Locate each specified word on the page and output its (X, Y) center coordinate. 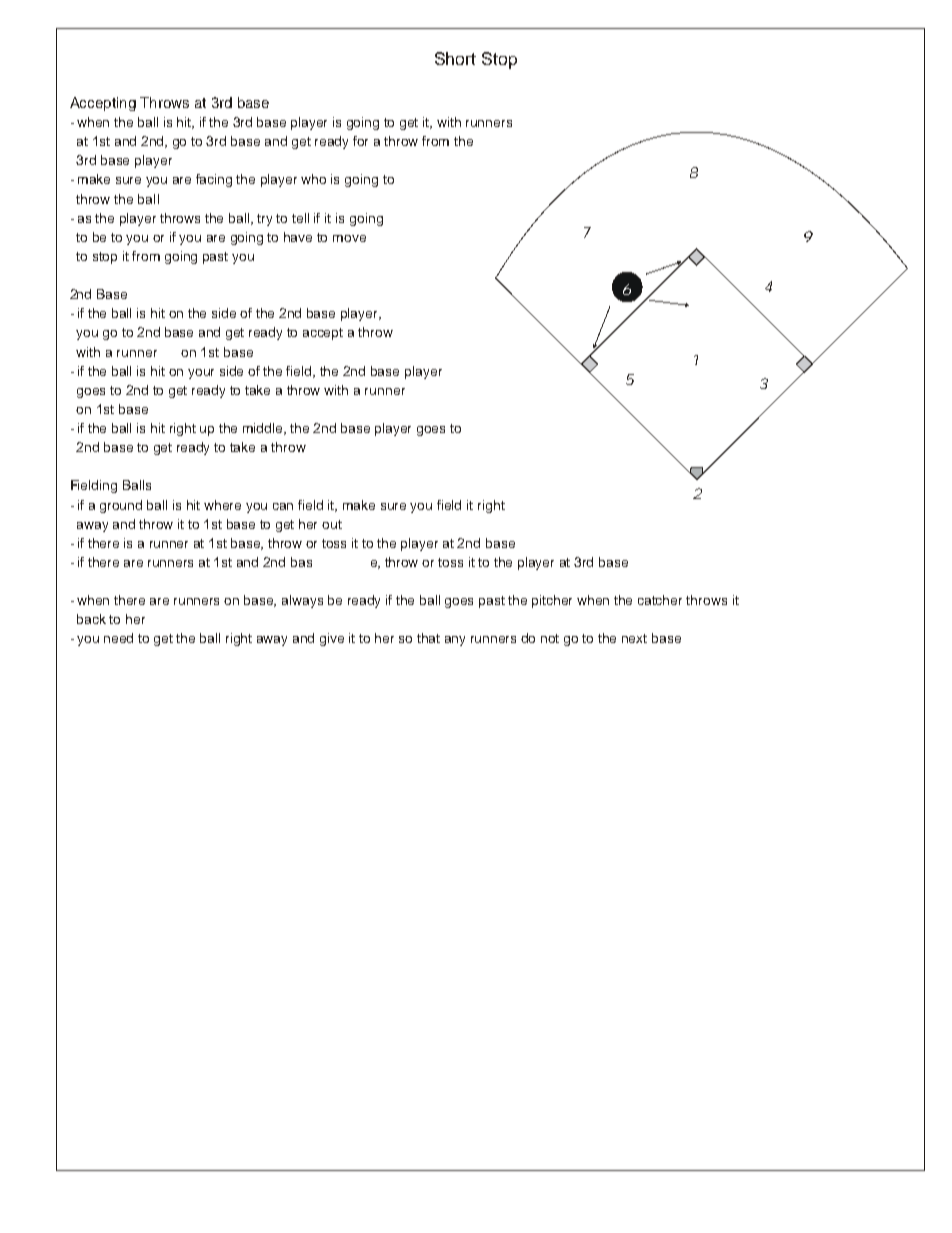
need (118, 638)
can (283, 506)
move (349, 238)
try (264, 220)
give (332, 639)
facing (214, 180)
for (360, 141)
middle (264, 429)
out (332, 524)
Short (455, 58)
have (298, 237)
